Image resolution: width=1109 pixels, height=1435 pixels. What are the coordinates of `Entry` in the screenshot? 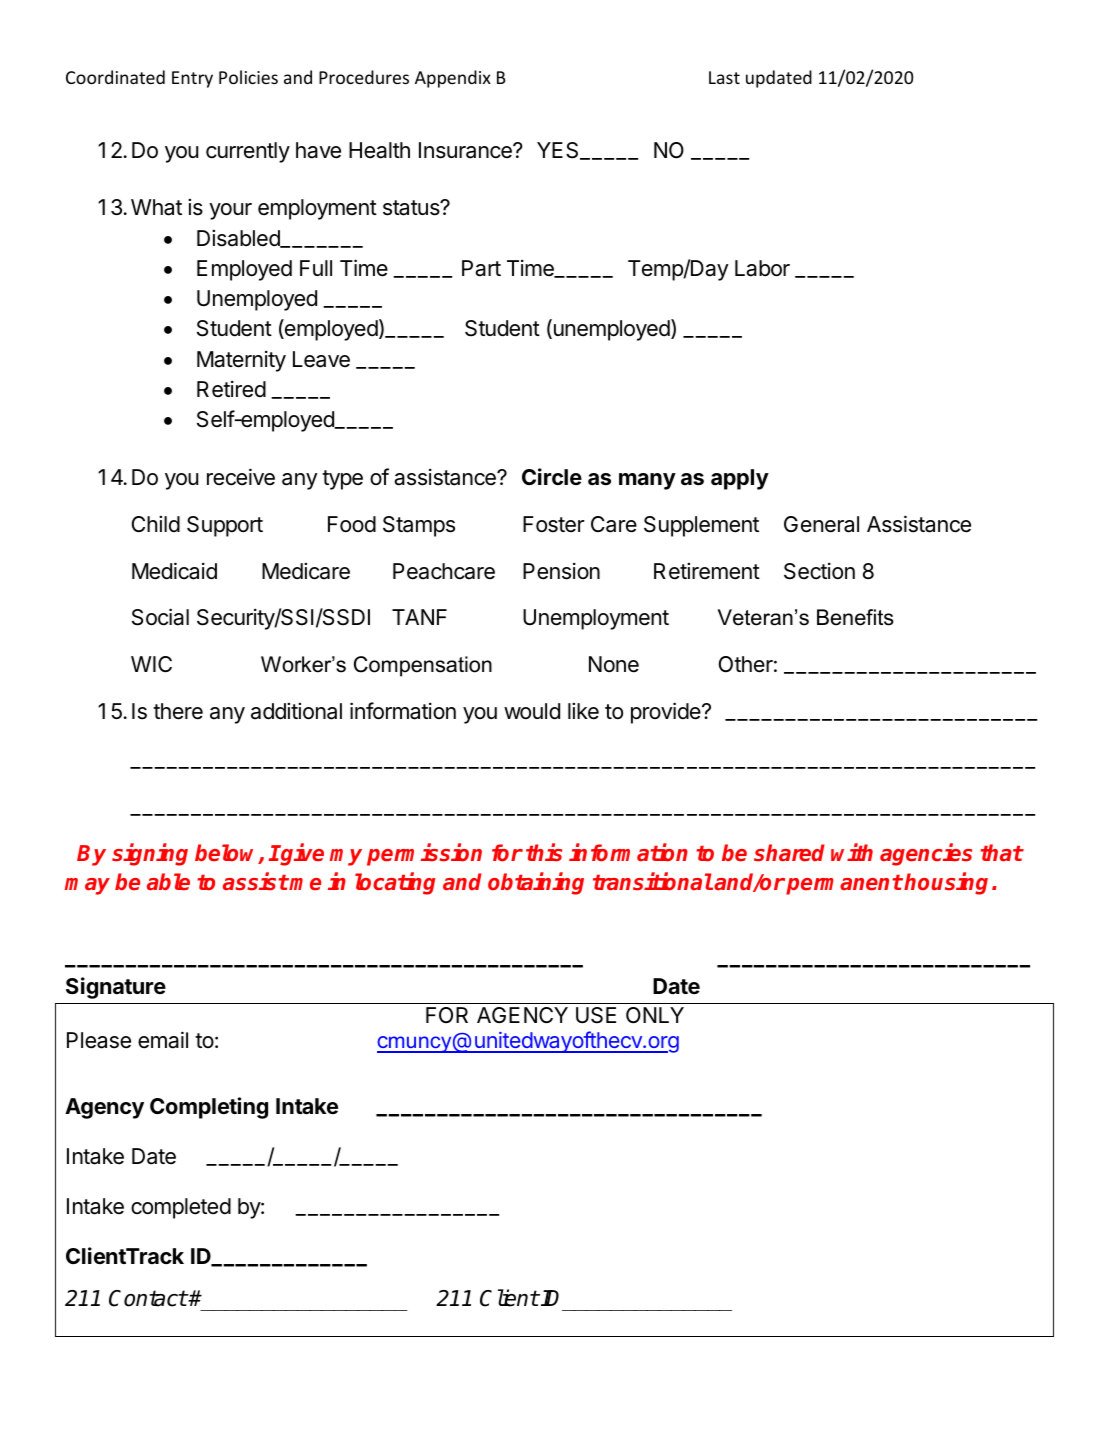 It's located at (192, 79).
